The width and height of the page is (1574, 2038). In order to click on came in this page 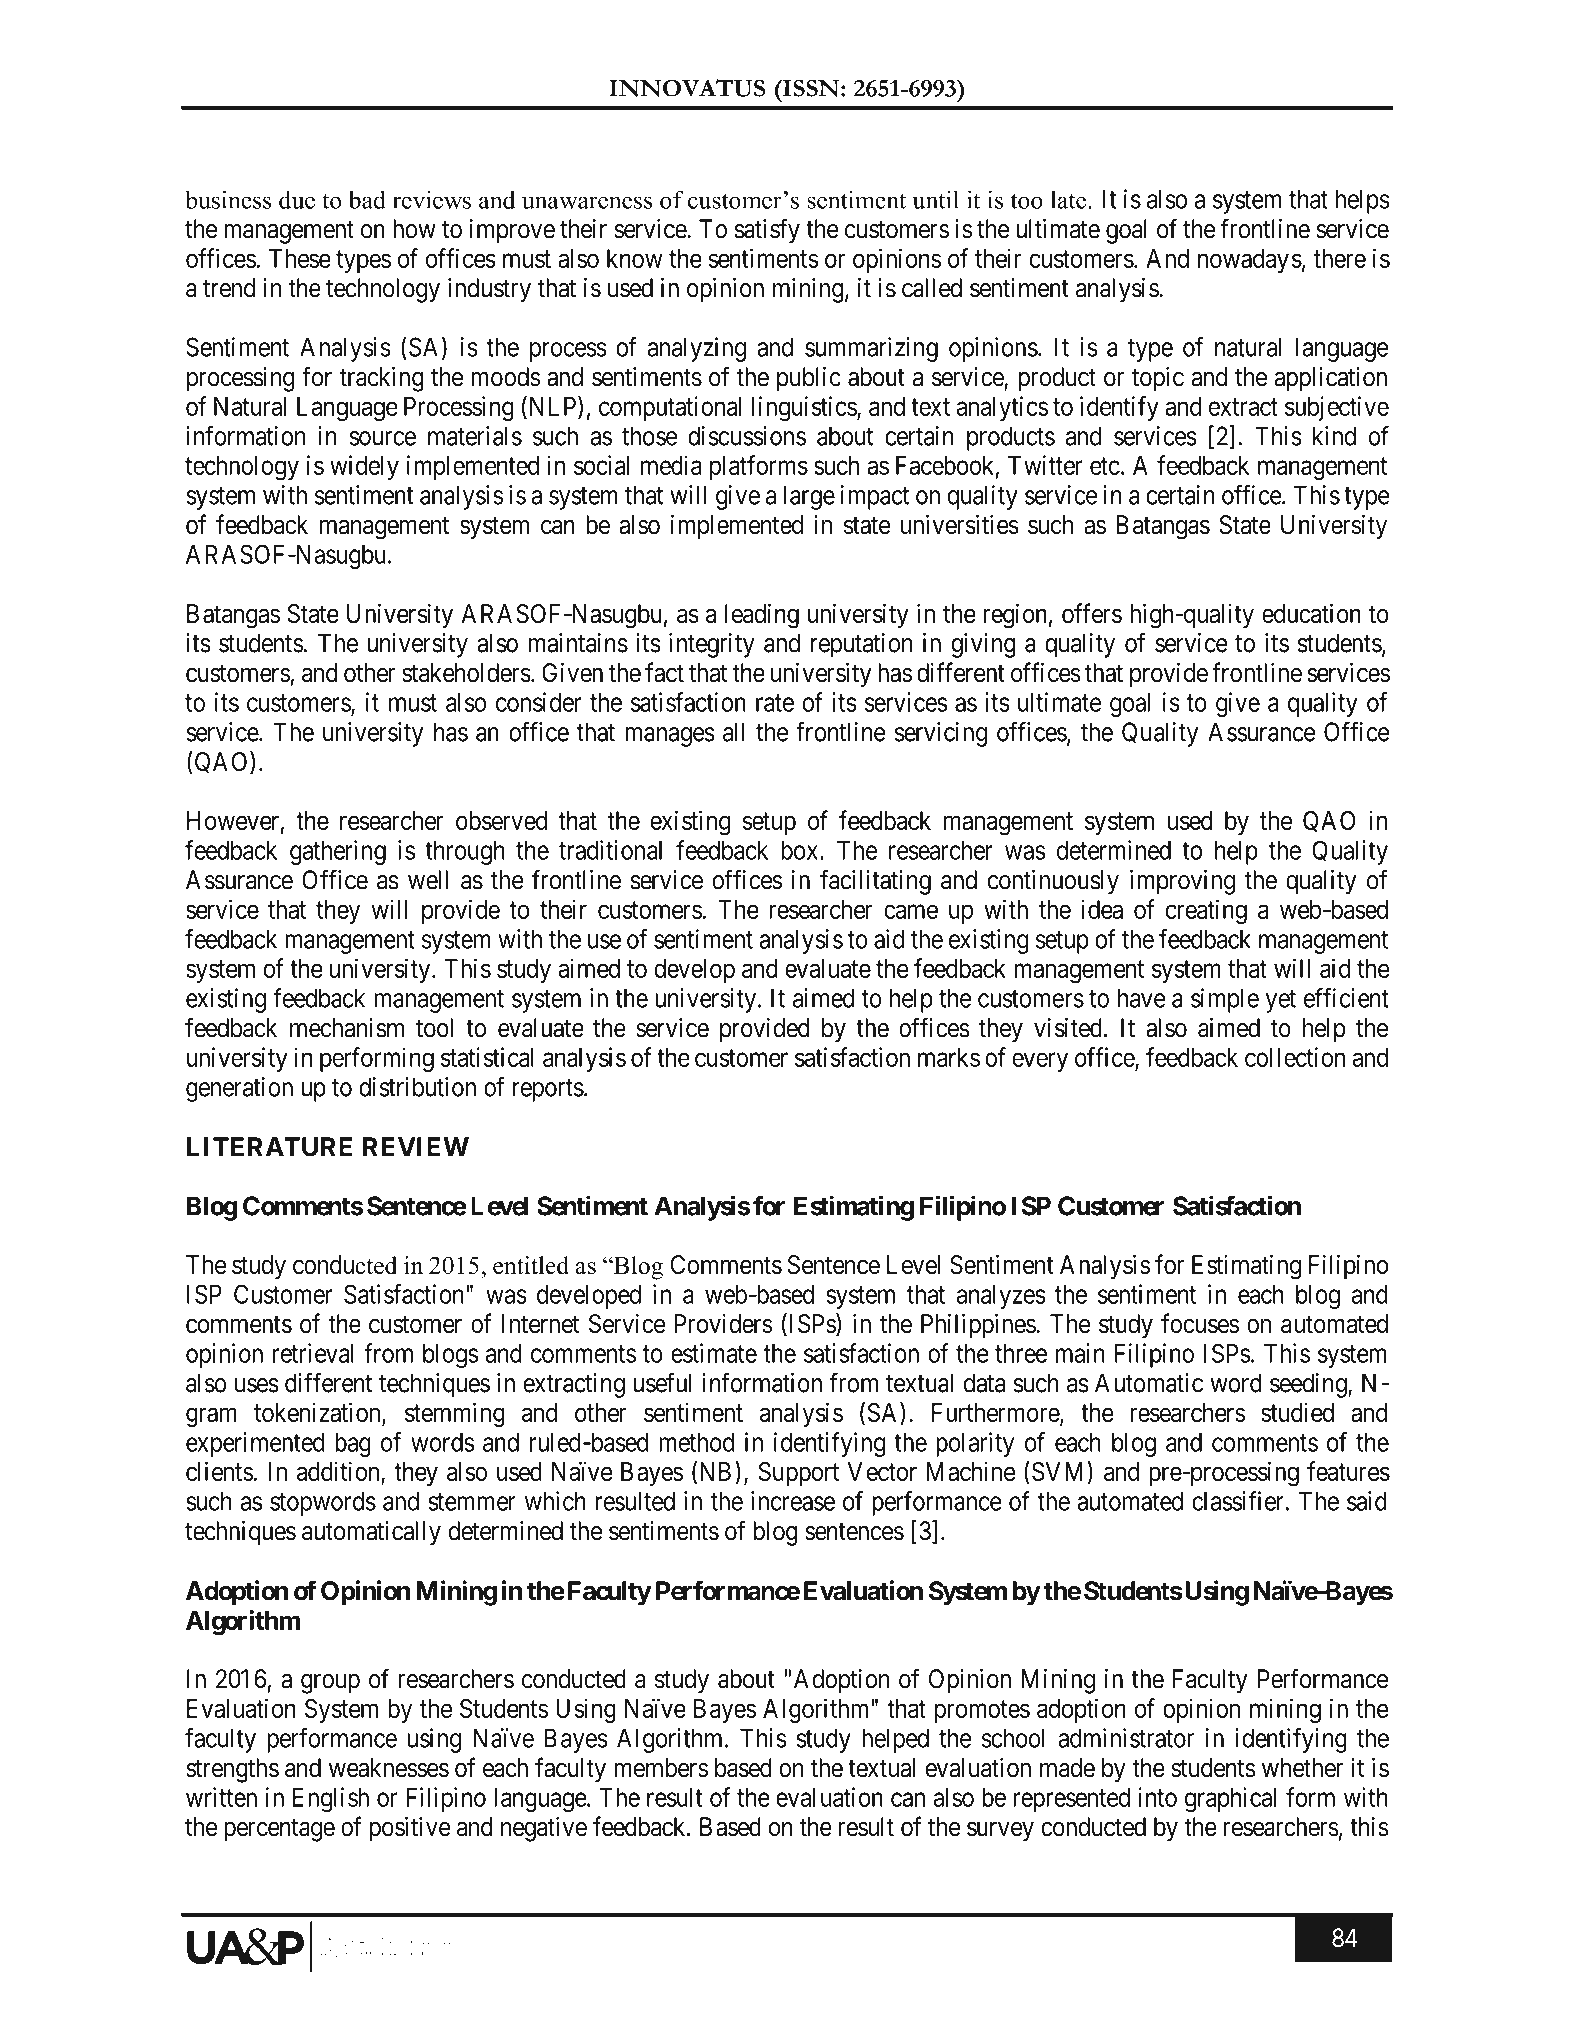, I will do `click(911, 912)`.
